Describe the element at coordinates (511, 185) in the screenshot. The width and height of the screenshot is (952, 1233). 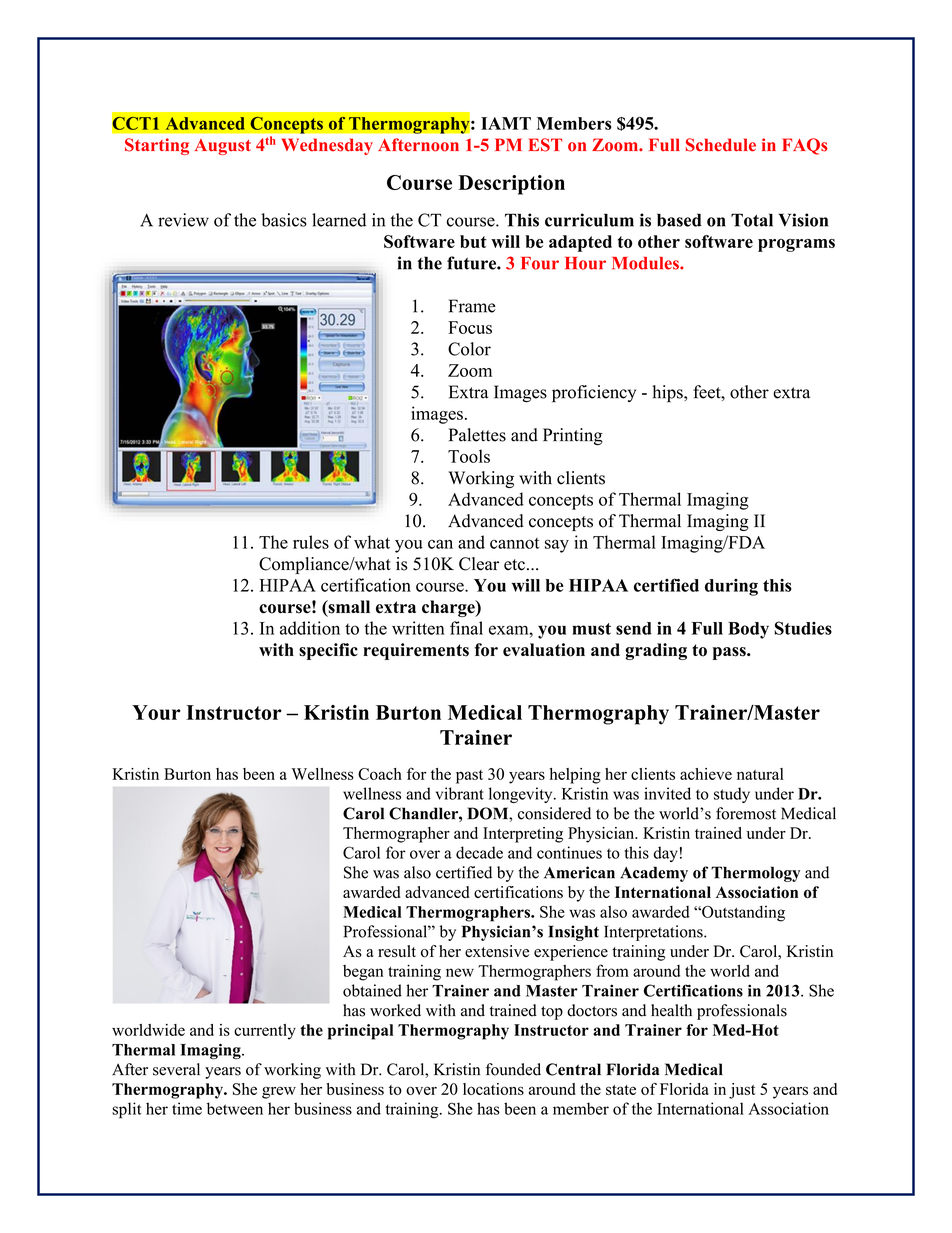
I see `Description` at that location.
